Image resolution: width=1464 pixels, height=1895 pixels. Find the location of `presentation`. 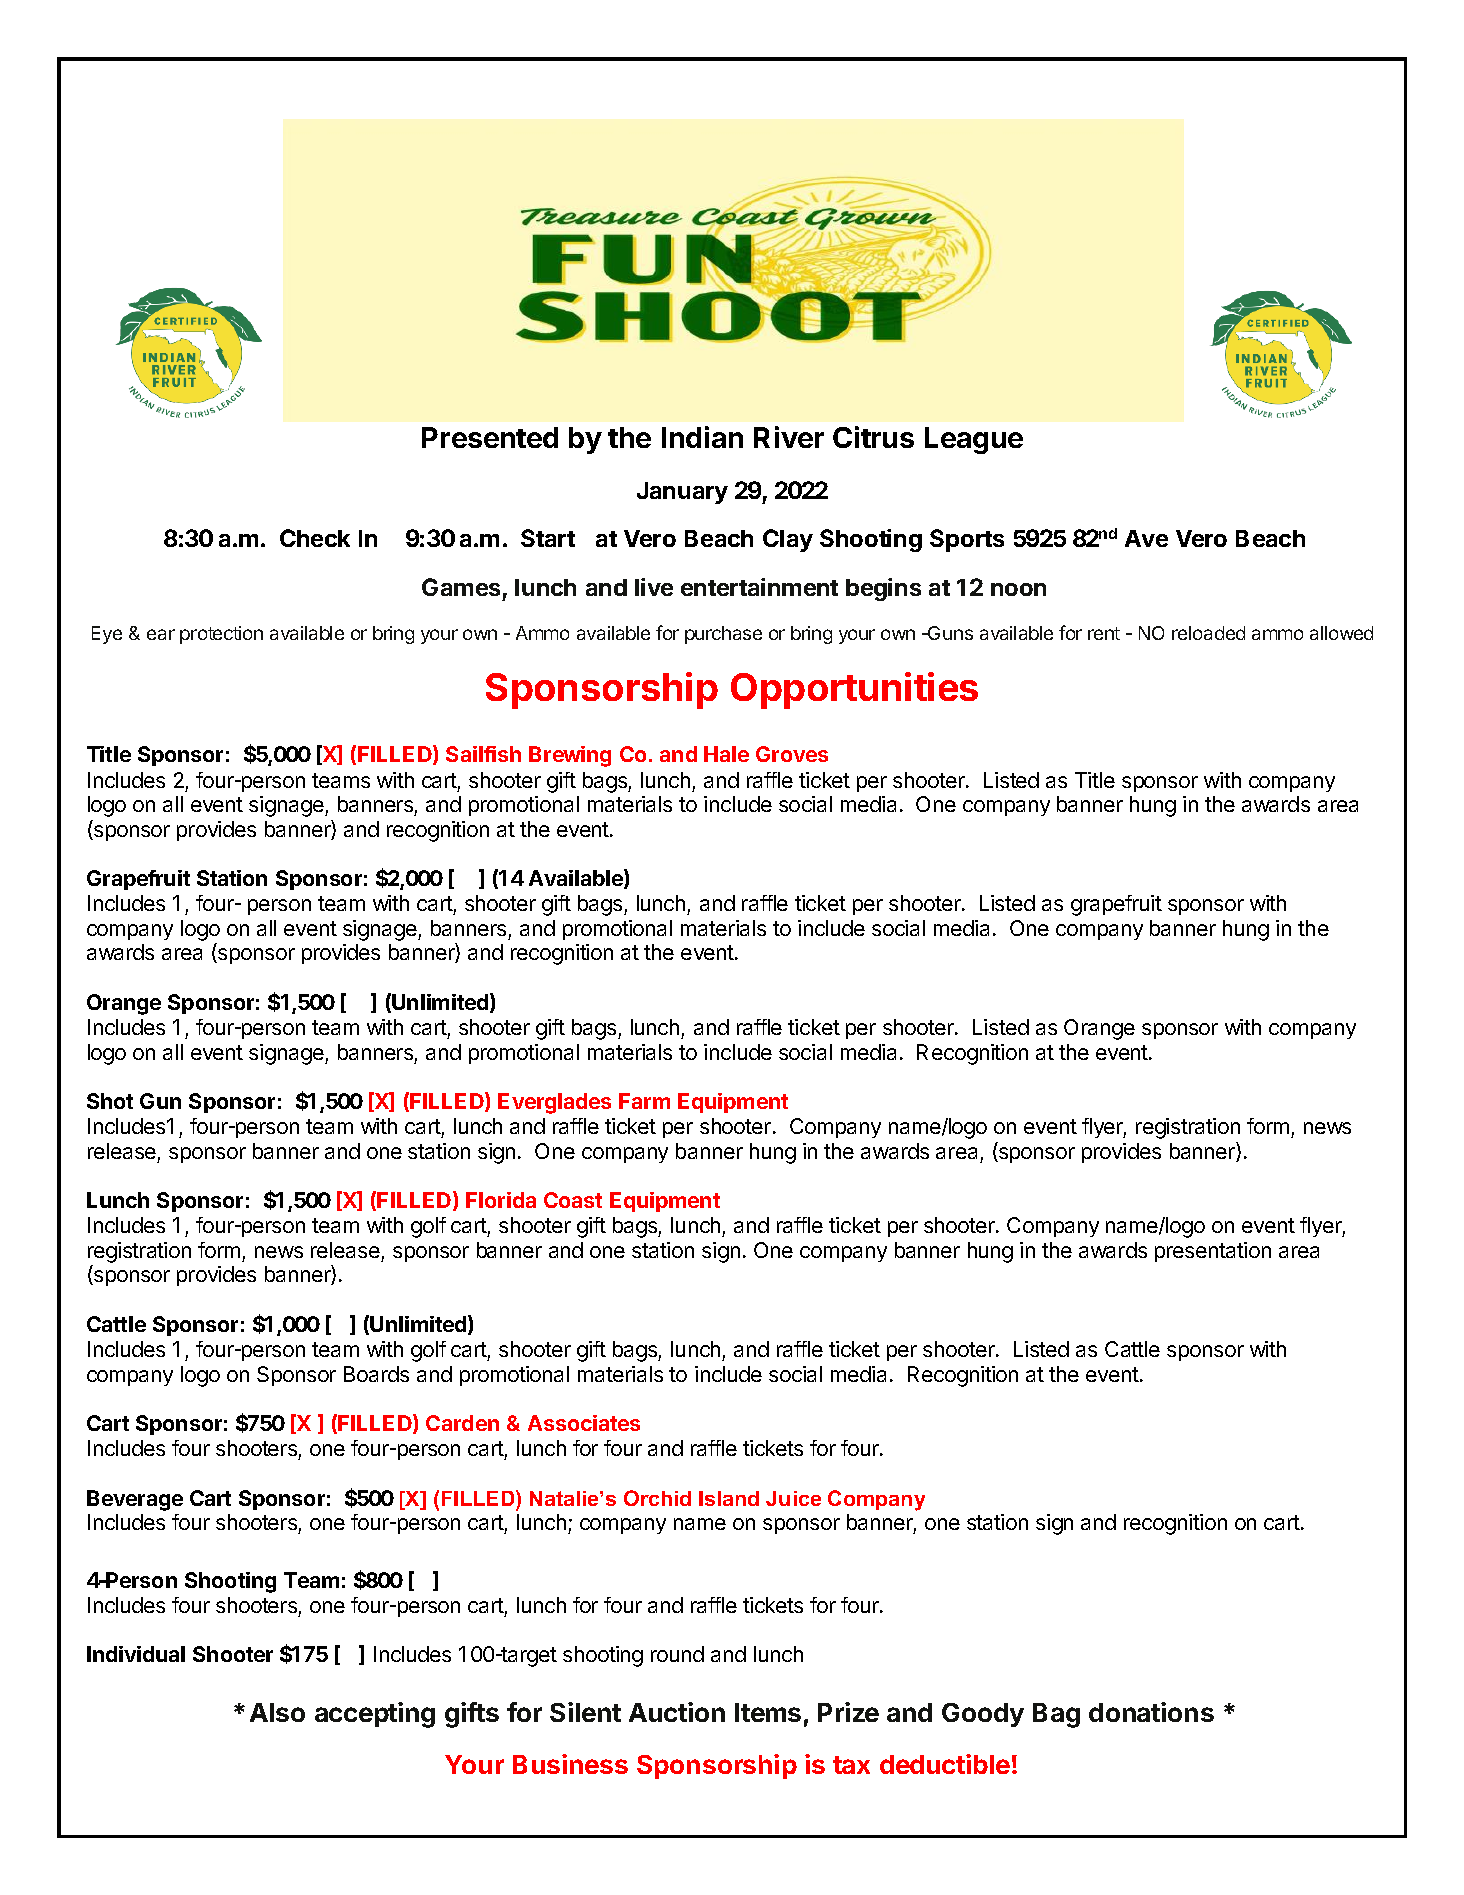

presentation is located at coordinates (1213, 1252).
